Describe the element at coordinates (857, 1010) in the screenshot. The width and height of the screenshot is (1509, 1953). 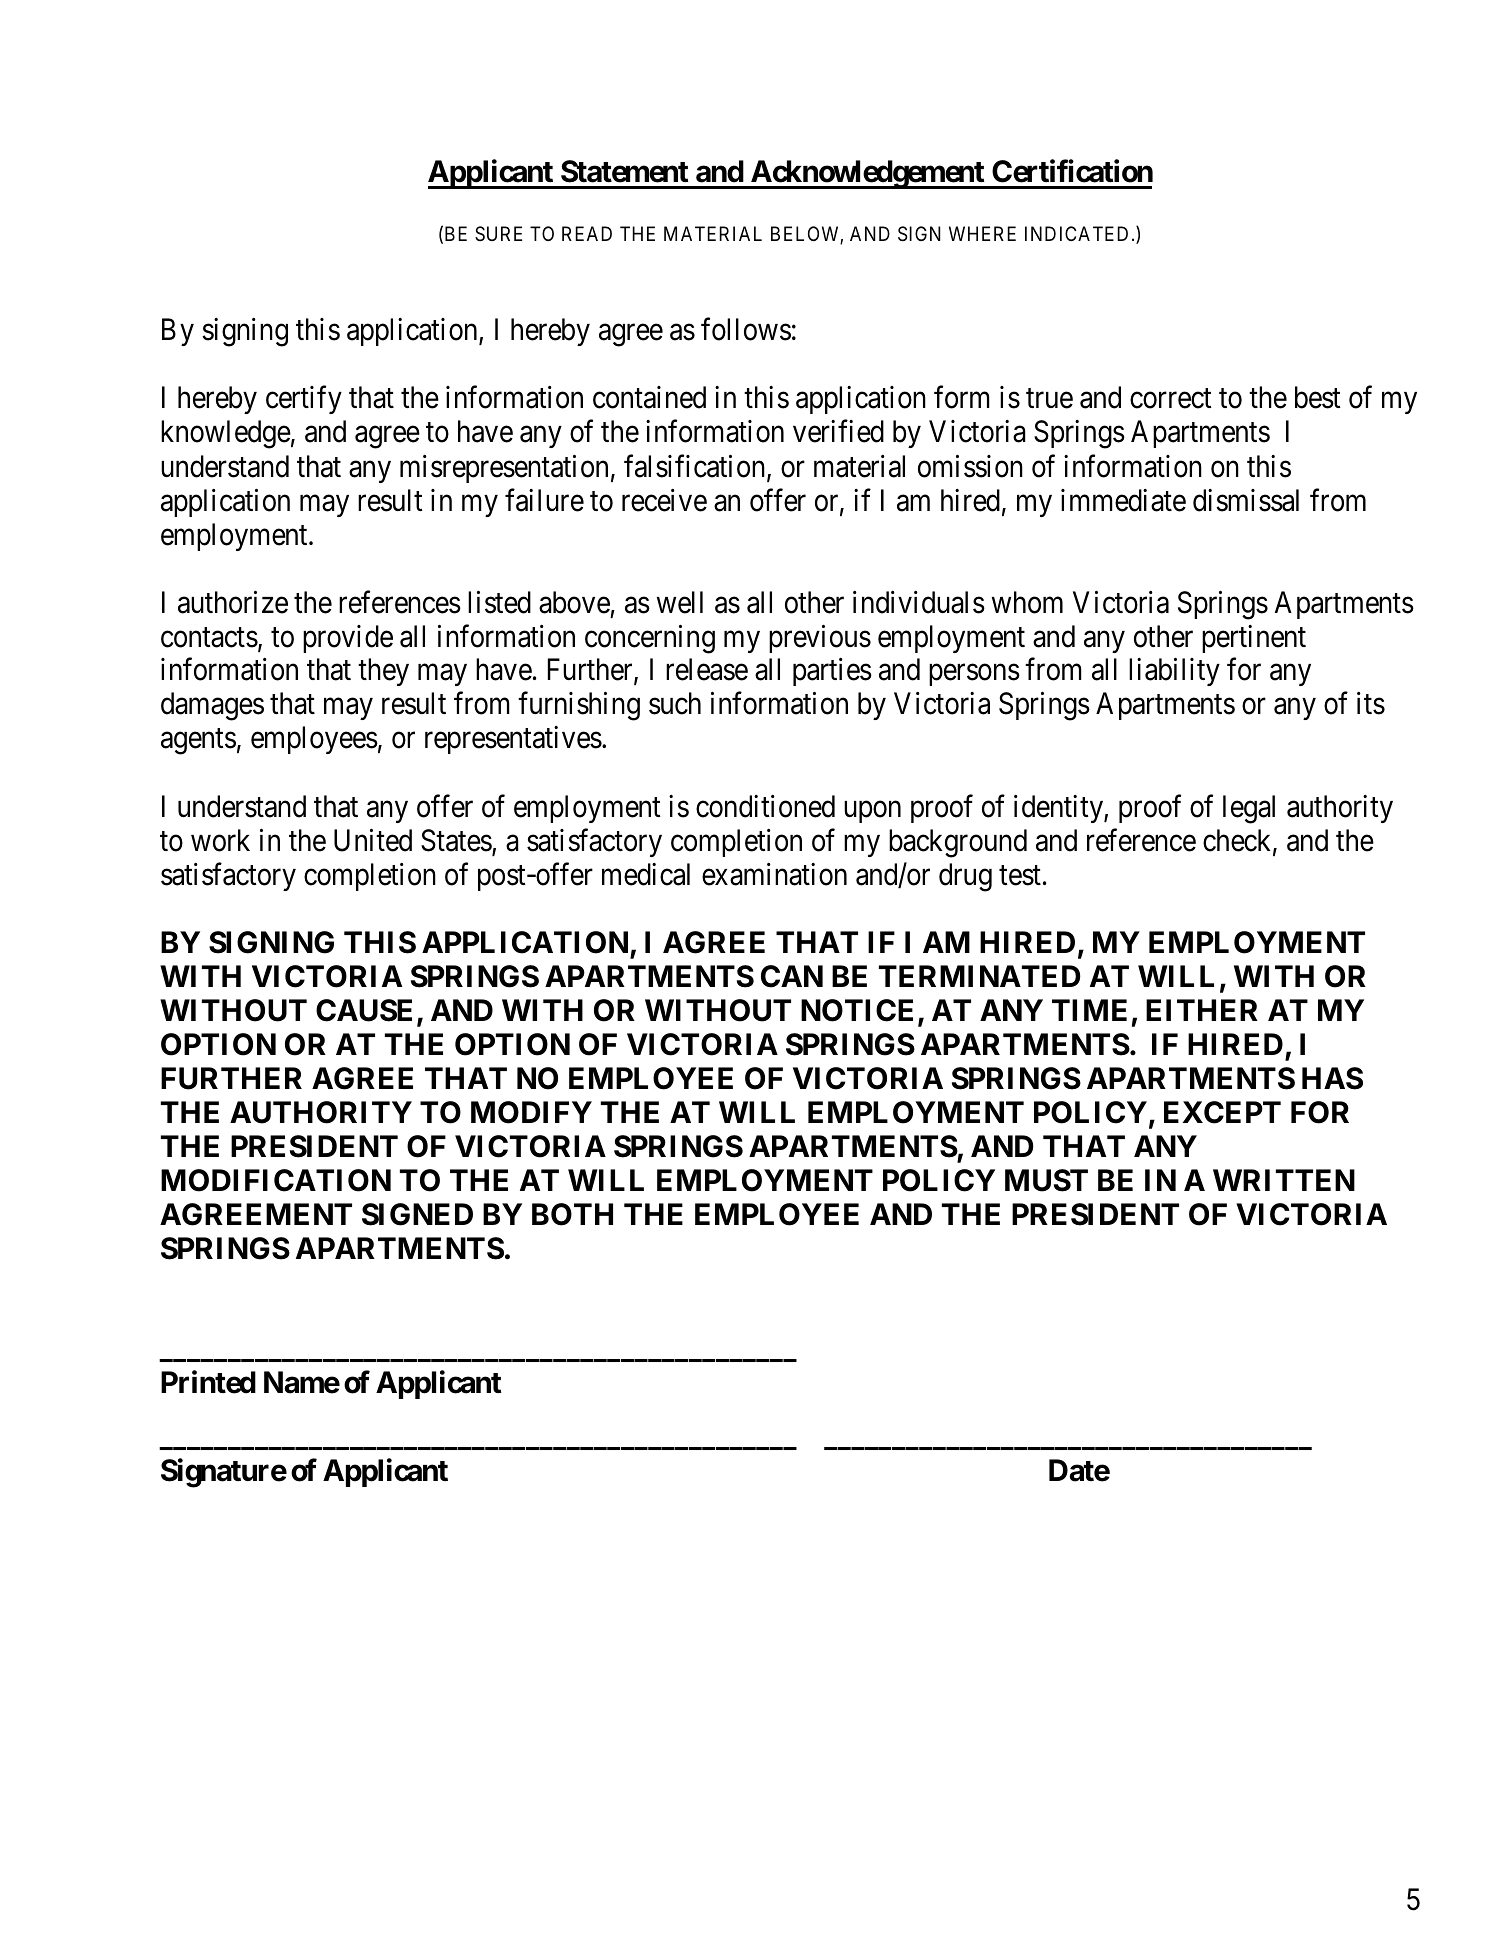
I see `NOTICE` at that location.
